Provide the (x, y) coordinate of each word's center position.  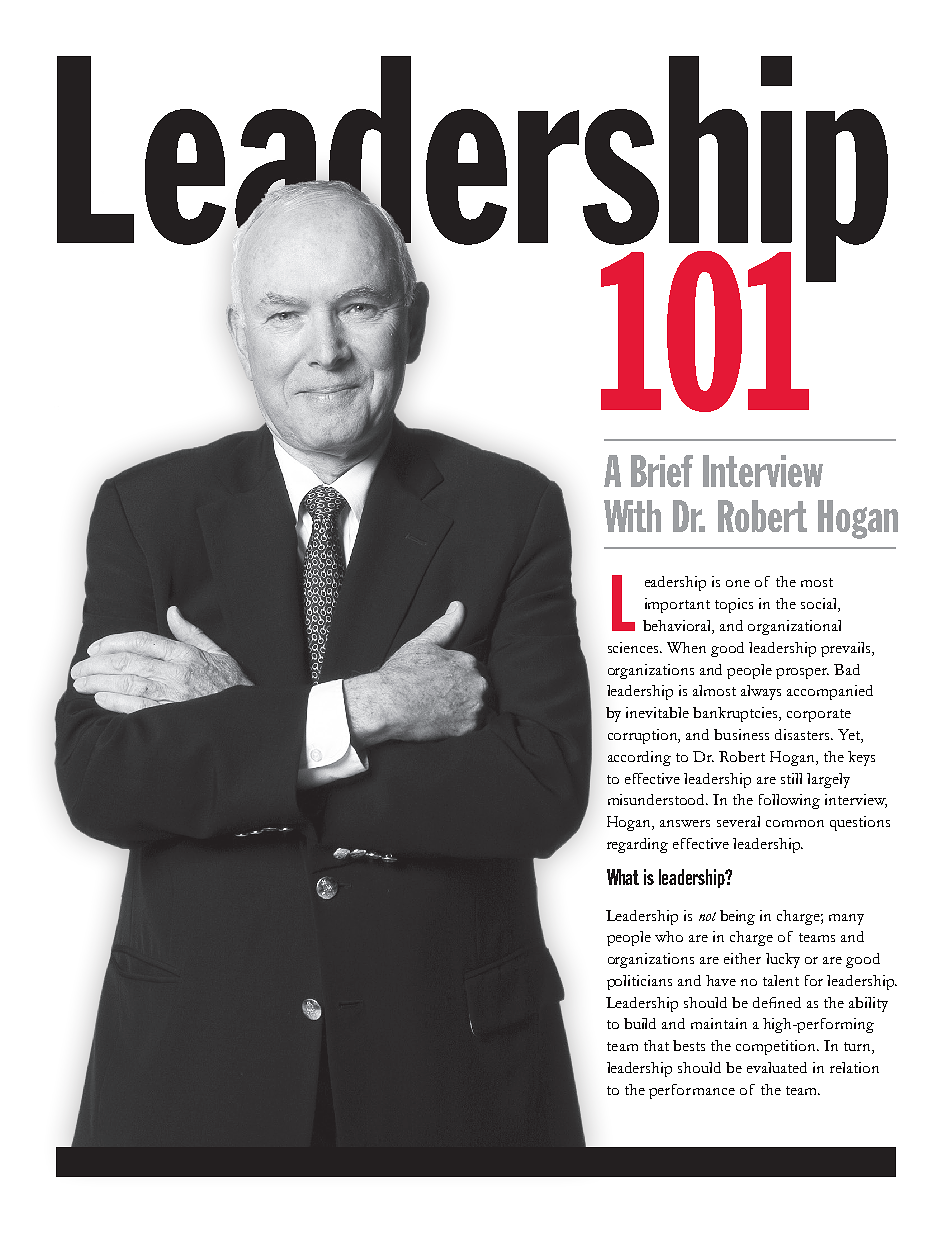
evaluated (777, 1067)
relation (854, 1067)
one (738, 583)
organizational (794, 627)
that (656, 1045)
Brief (662, 471)
